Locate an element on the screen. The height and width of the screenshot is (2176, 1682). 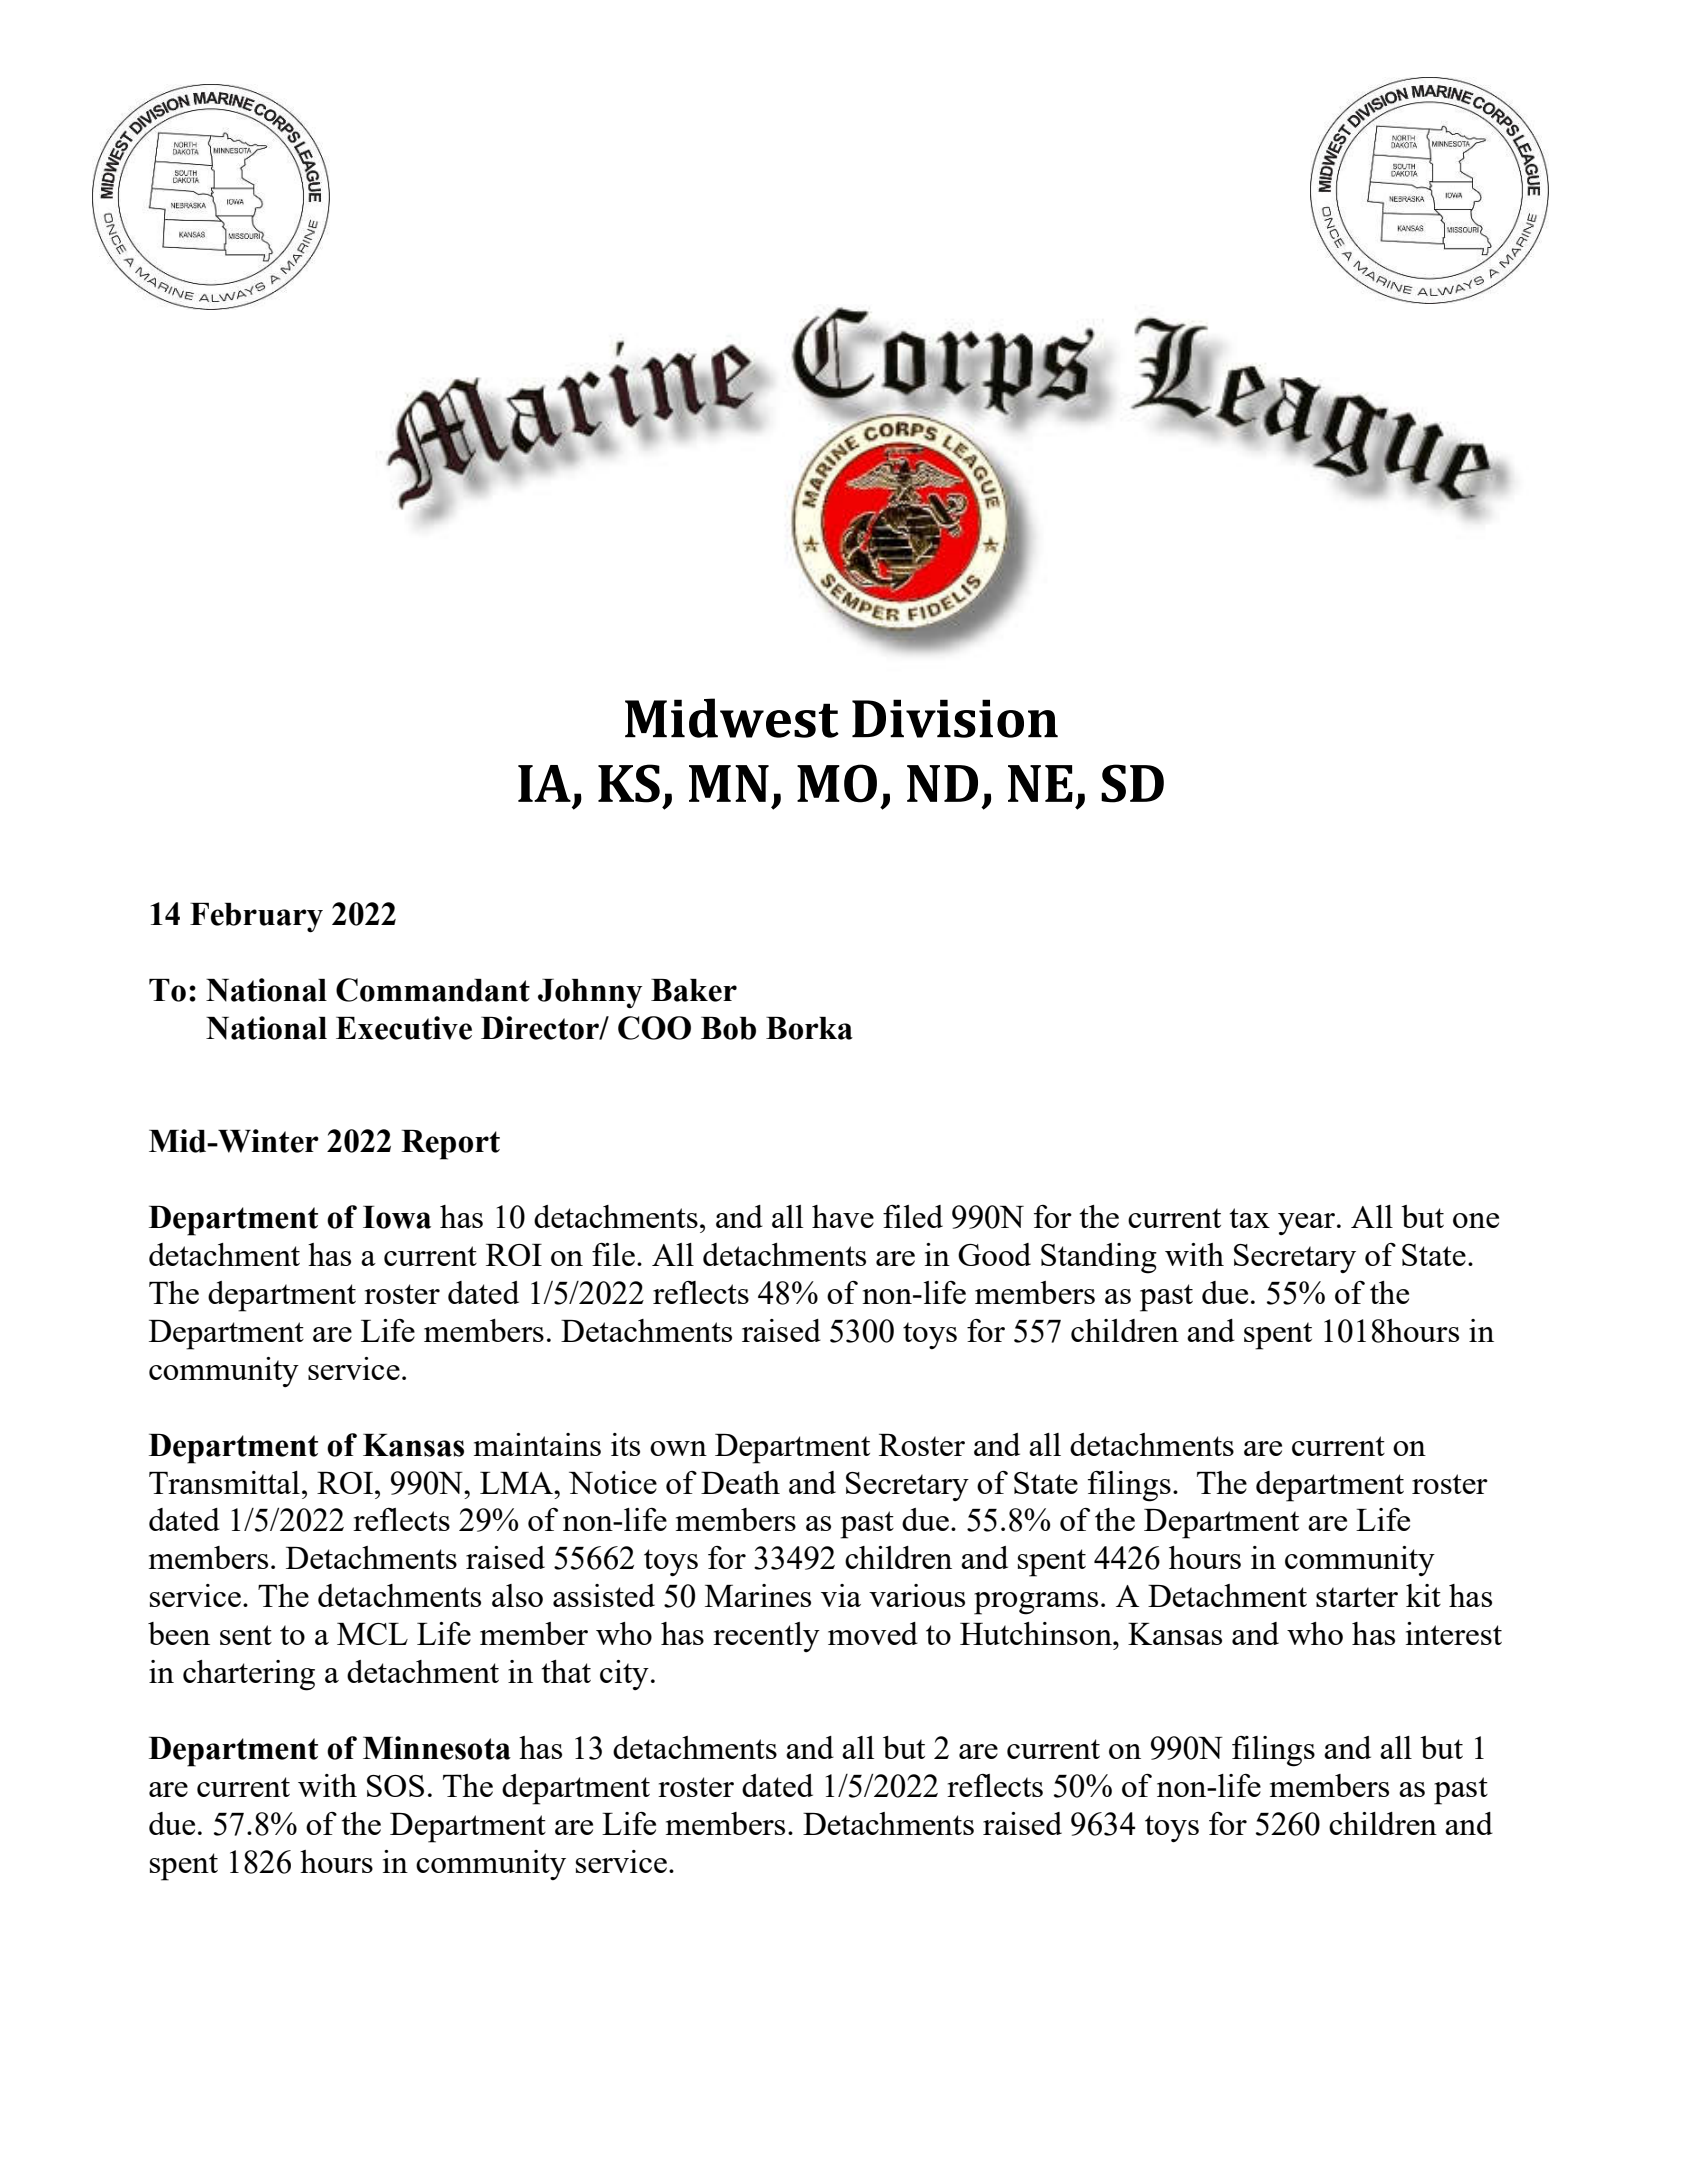
city is located at coordinates (624, 1675).
